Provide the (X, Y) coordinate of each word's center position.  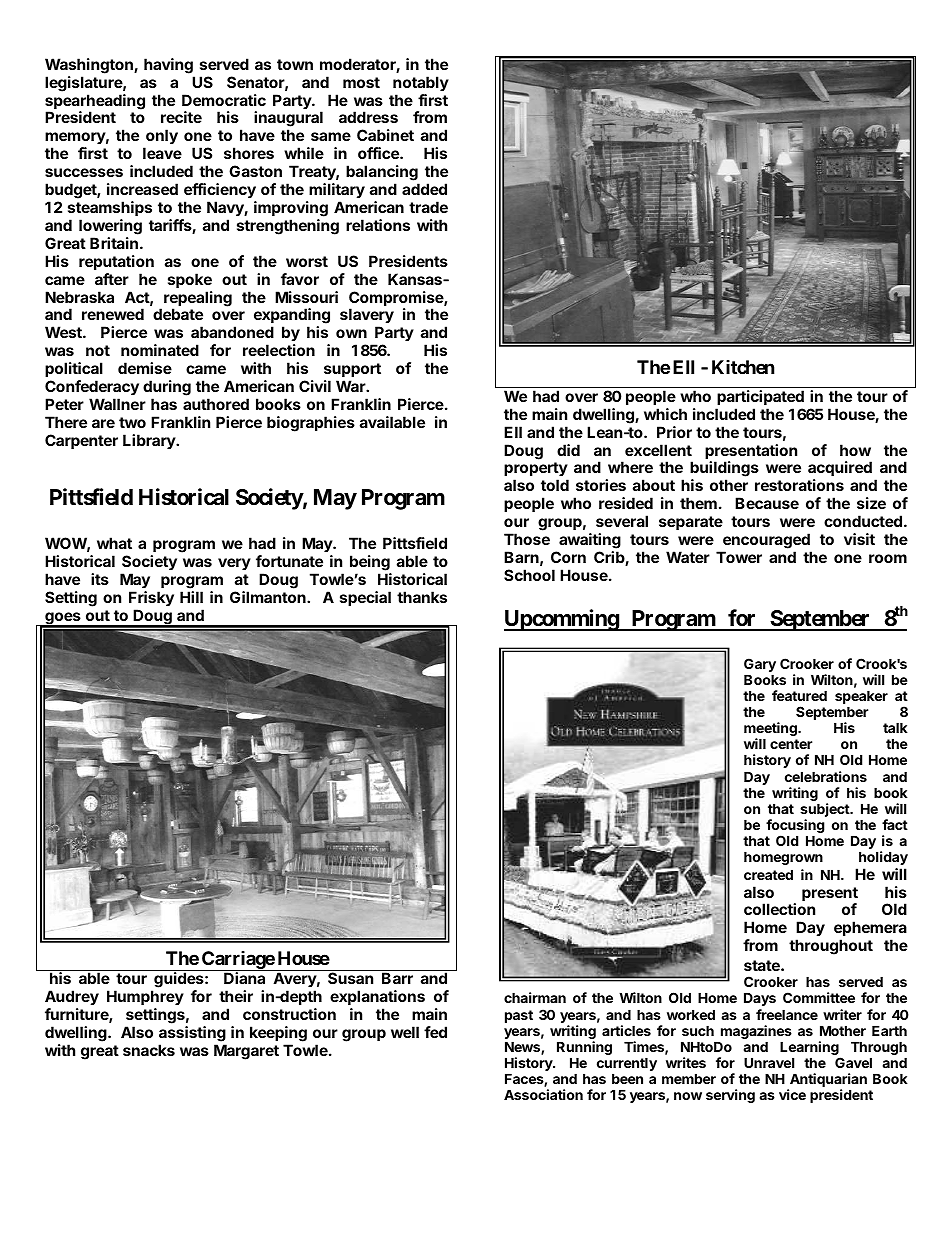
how (855, 450)
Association (543, 1094)
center (791, 744)
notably (421, 83)
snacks (149, 1050)
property (536, 471)
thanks (422, 597)
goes (63, 619)
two (132, 422)
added (424, 189)
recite (181, 117)
